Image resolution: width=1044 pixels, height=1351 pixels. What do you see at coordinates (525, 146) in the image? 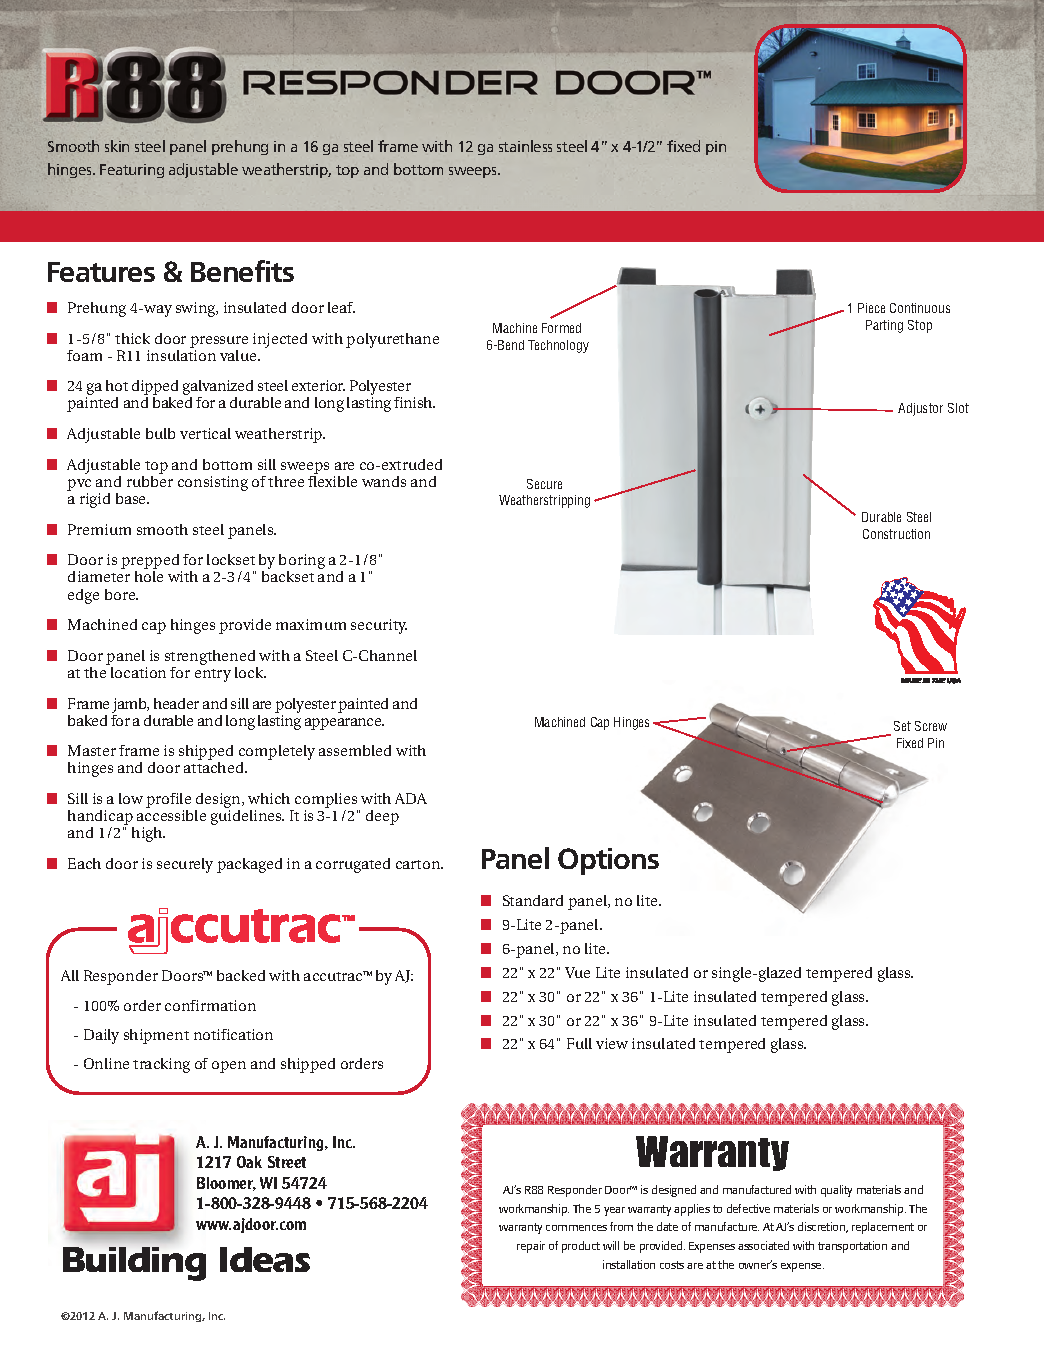
I see `stainless` at bounding box center [525, 146].
